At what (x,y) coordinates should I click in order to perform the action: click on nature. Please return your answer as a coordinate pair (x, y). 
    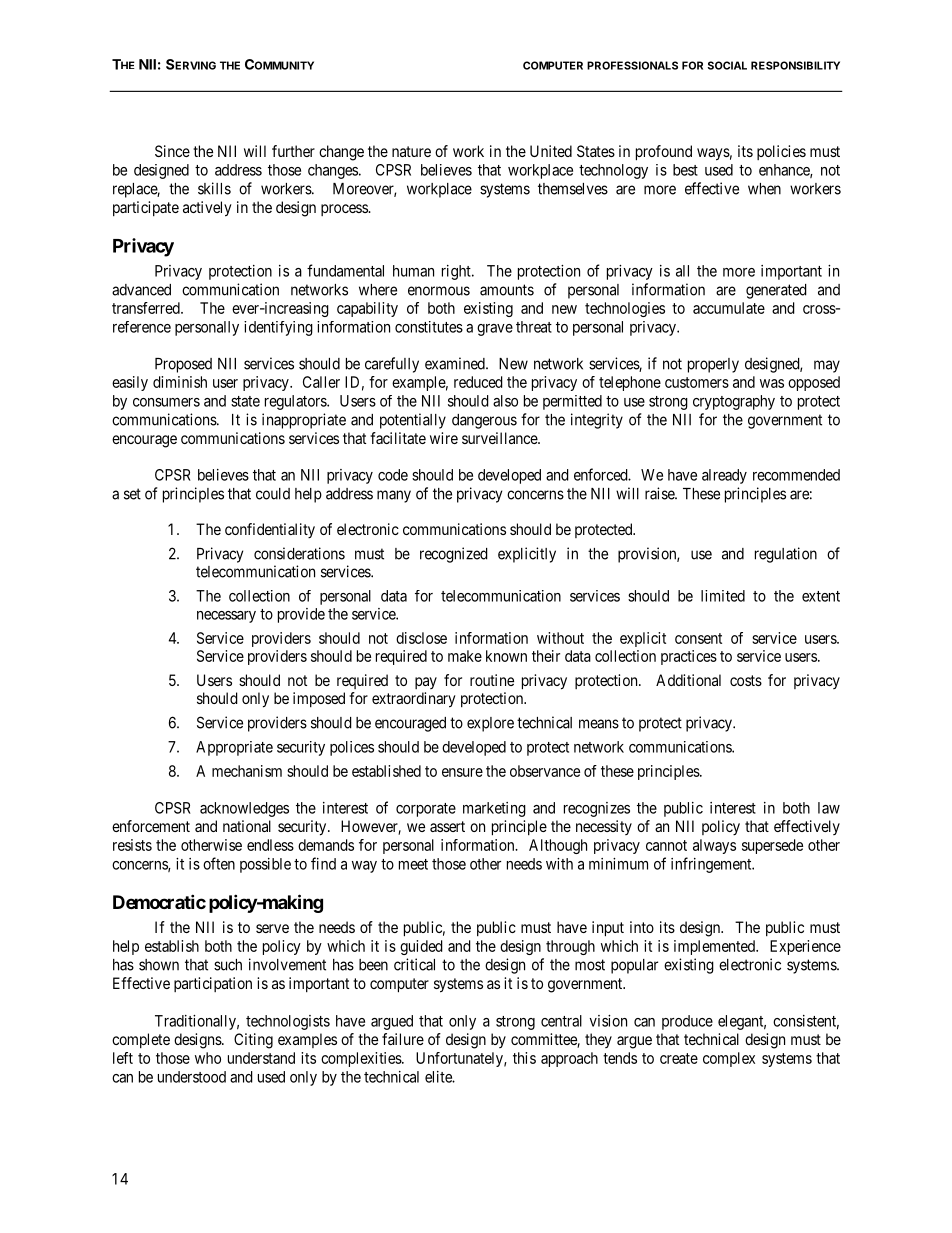
    Looking at the image, I should click on (411, 151).
